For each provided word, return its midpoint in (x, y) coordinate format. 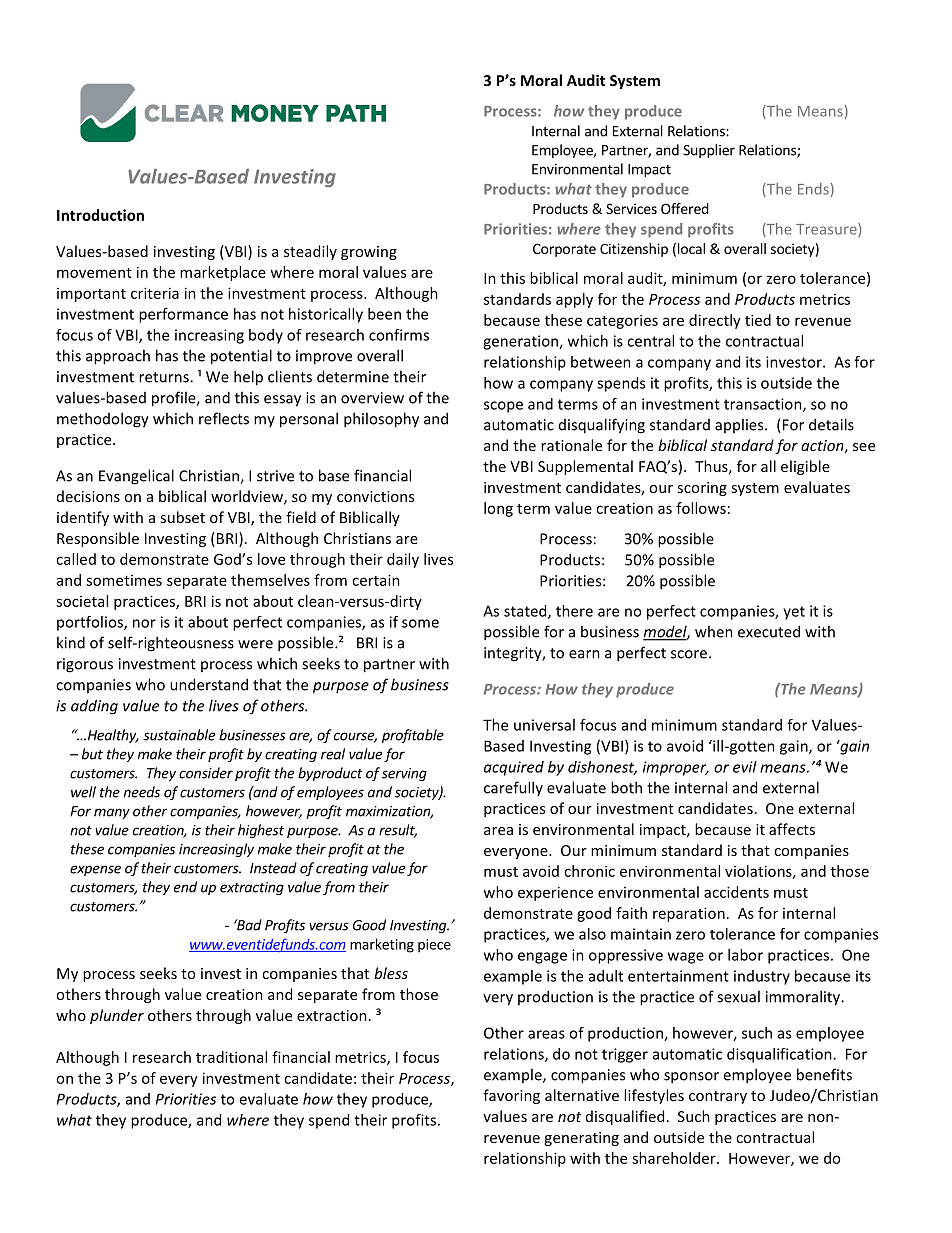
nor (144, 623)
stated (526, 612)
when (714, 631)
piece (434, 946)
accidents (736, 892)
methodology (103, 420)
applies (740, 425)
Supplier (709, 151)
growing (369, 253)
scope (503, 407)
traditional (231, 1057)
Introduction (100, 215)
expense (95, 870)
